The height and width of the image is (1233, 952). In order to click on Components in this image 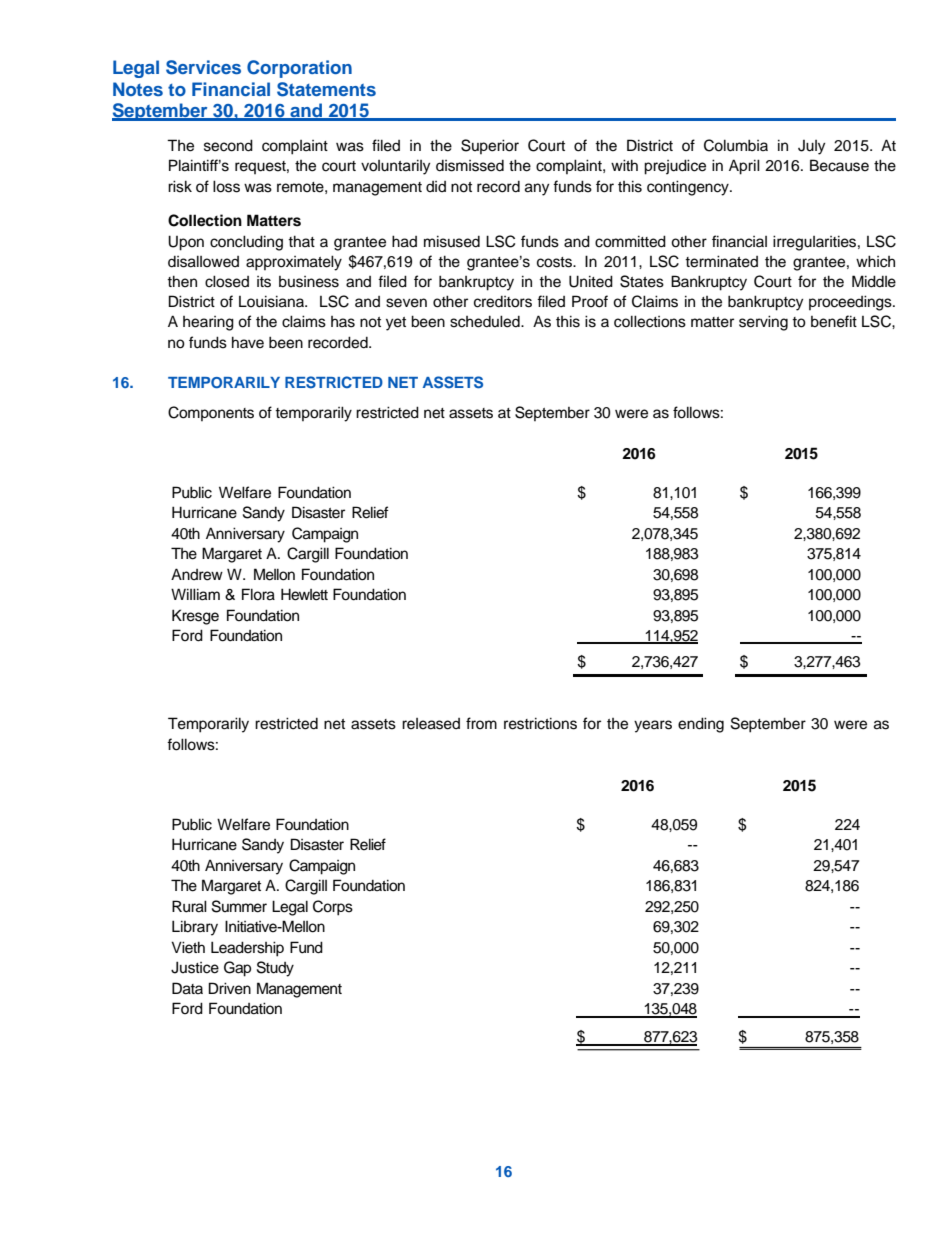, I will do `click(211, 413)`.
